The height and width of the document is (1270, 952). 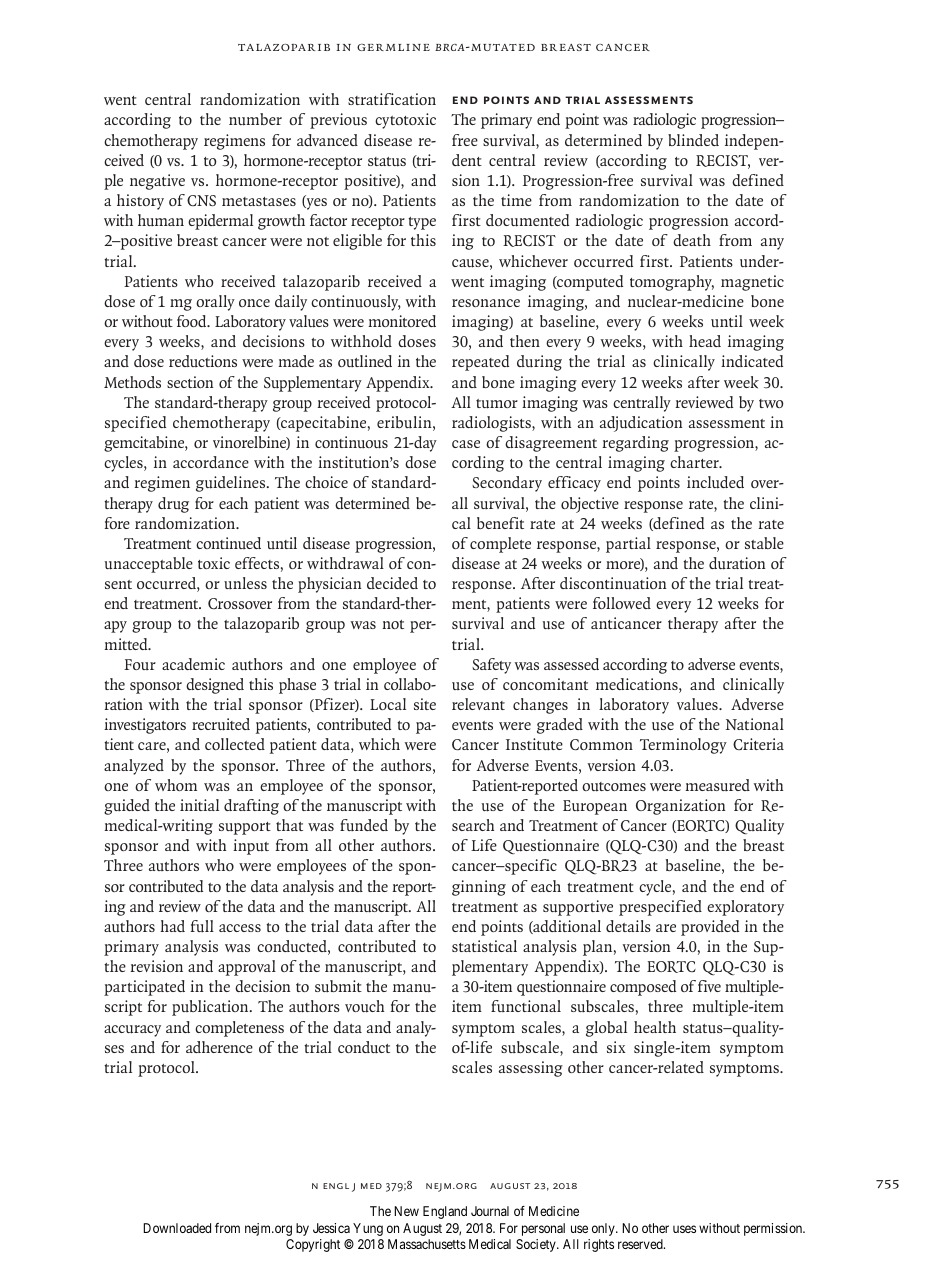 What do you see at coordinates (255, 119) in the document?
I see `number` at bounding box center [255, 119].
